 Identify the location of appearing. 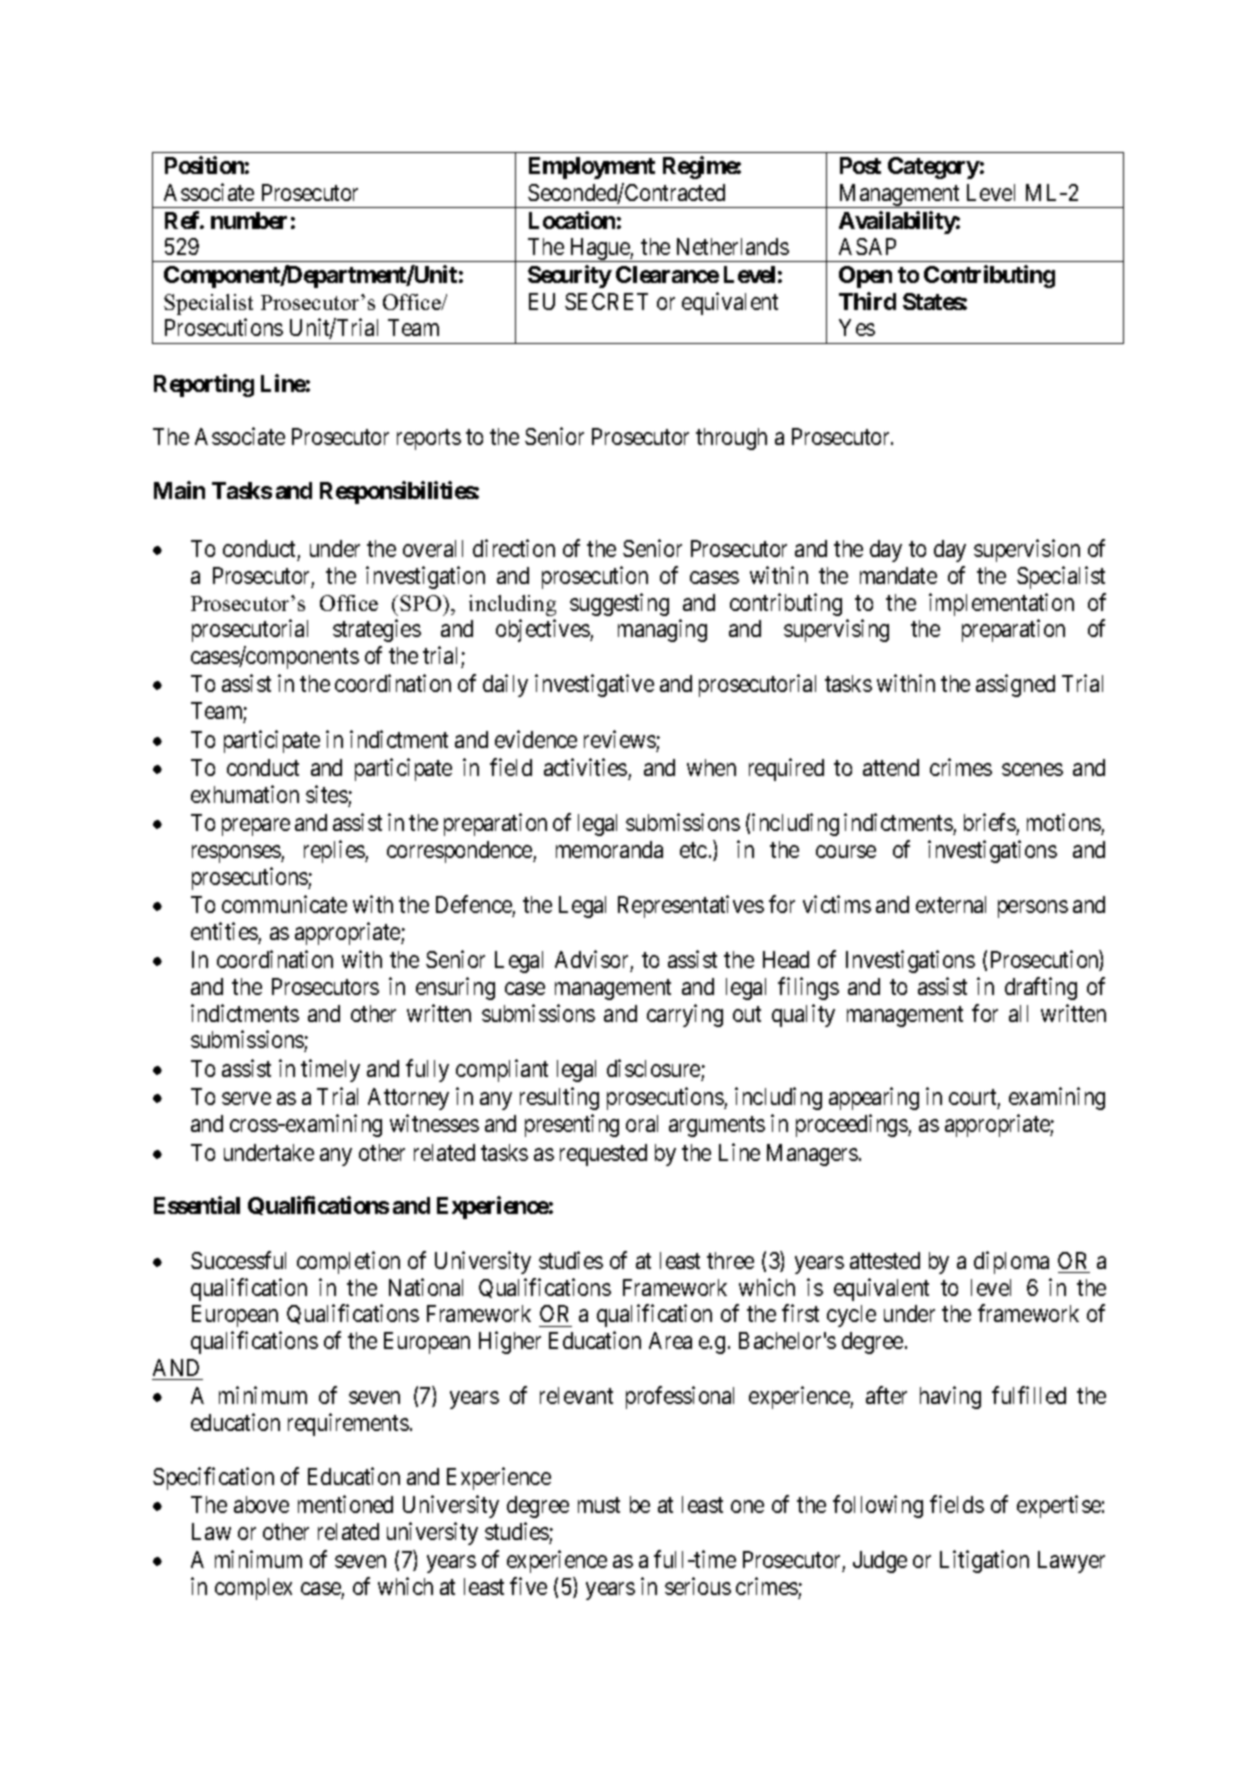
(874, 1098).
